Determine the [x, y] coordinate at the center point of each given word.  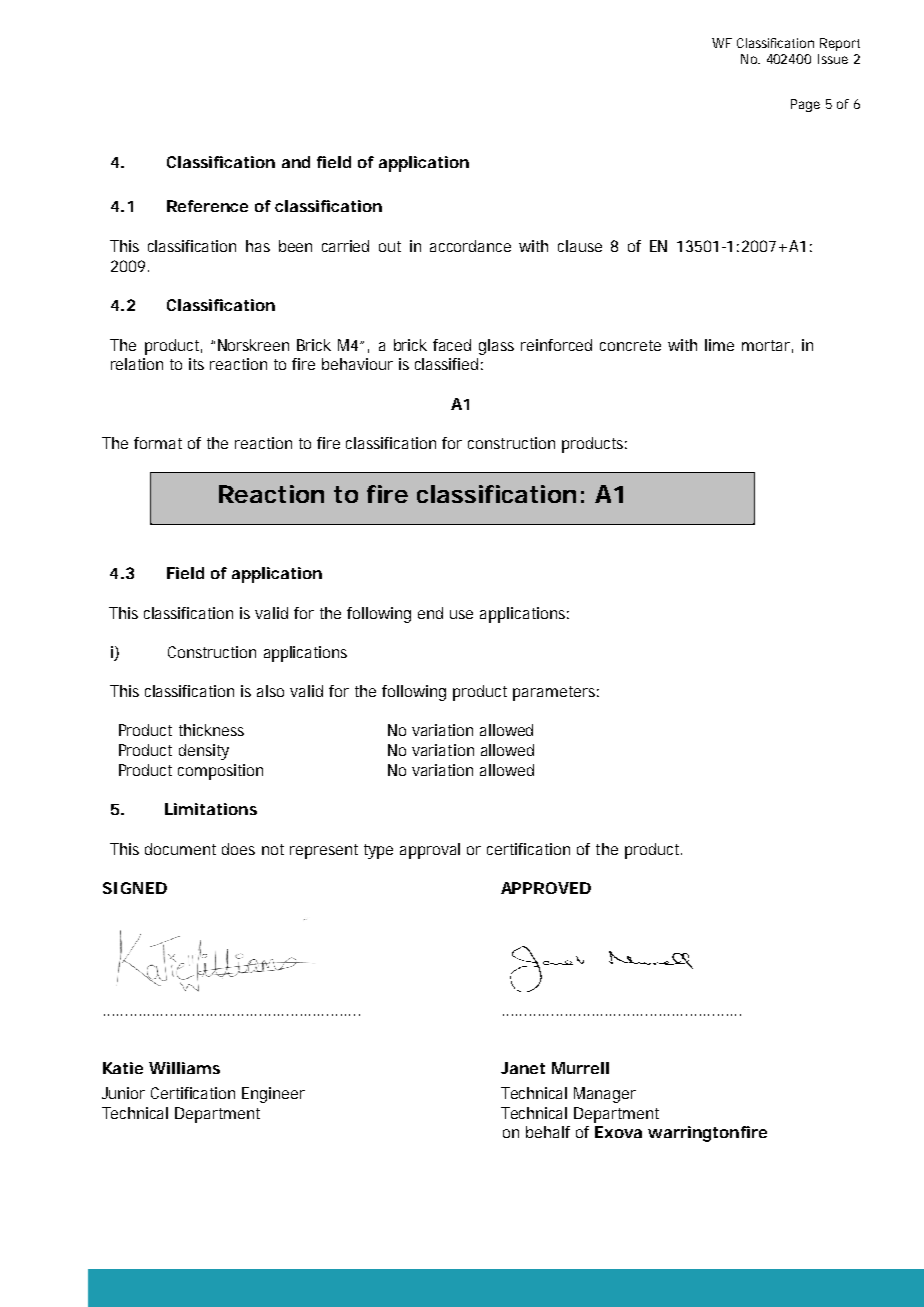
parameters [554, 693]
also [270, 691]
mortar [766, 345]
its [196, 364]
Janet [523, 1068]
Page [805, 105]
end [430, 613]
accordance [470, 246]
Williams [184, 1068]
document [180, 849]
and [296, 162]
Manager [605, 1095]
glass [496, 347]
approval [430, 851]
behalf [548, 1132]
